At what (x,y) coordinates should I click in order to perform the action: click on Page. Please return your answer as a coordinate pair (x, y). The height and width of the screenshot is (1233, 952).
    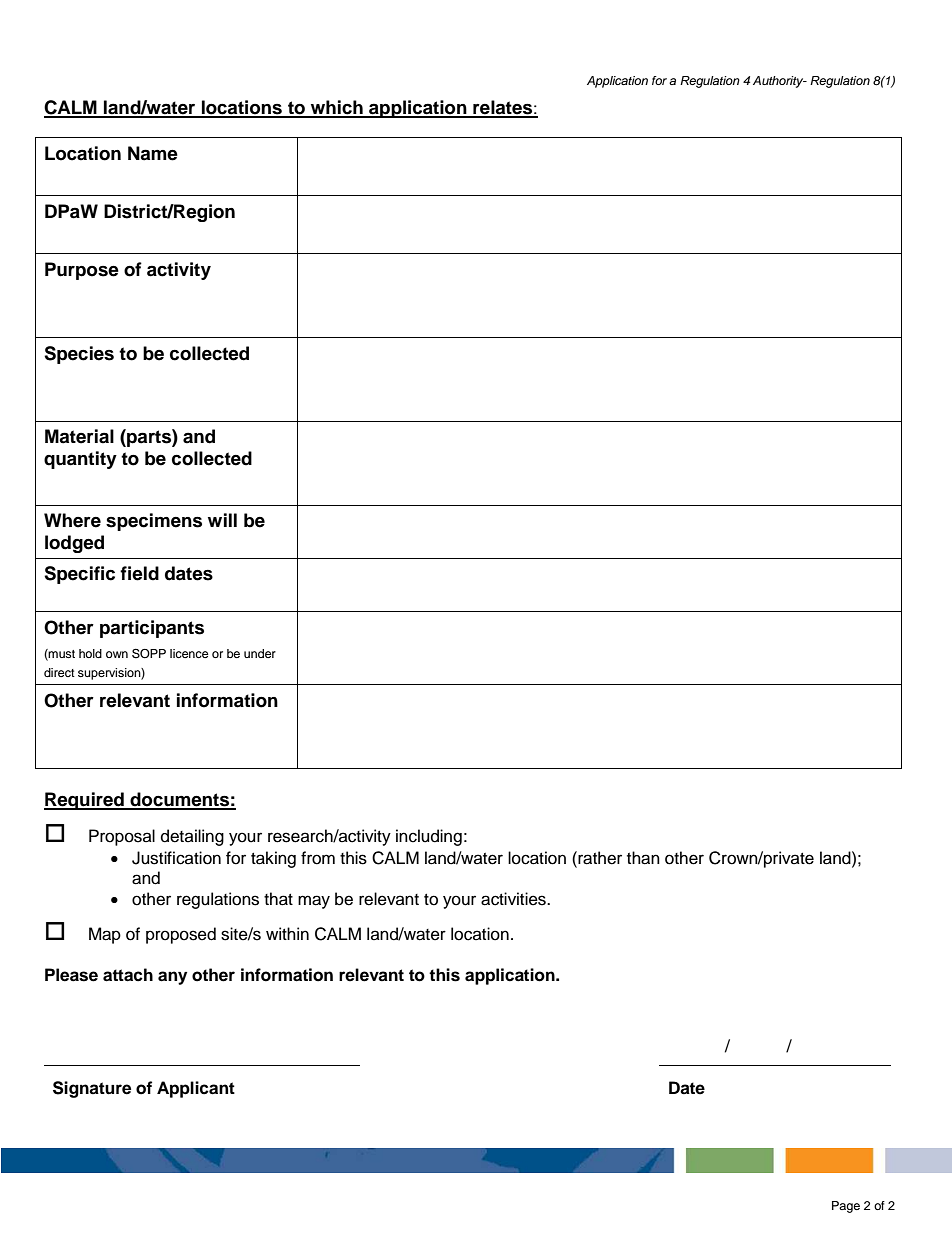
    Looking at the image, I should click on (846, 1207).
